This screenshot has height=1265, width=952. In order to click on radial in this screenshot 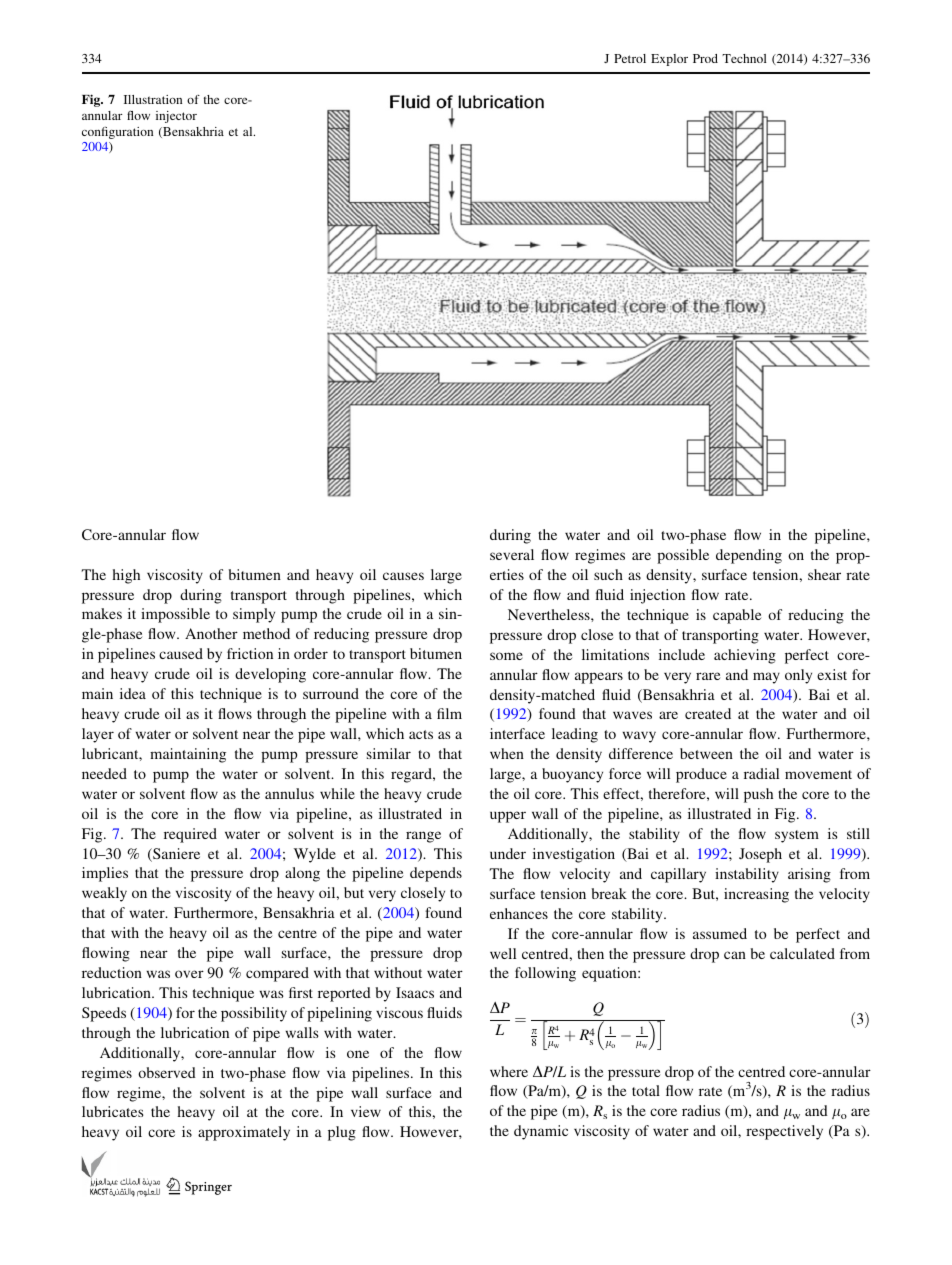, I will do `click(761, 773)`.
